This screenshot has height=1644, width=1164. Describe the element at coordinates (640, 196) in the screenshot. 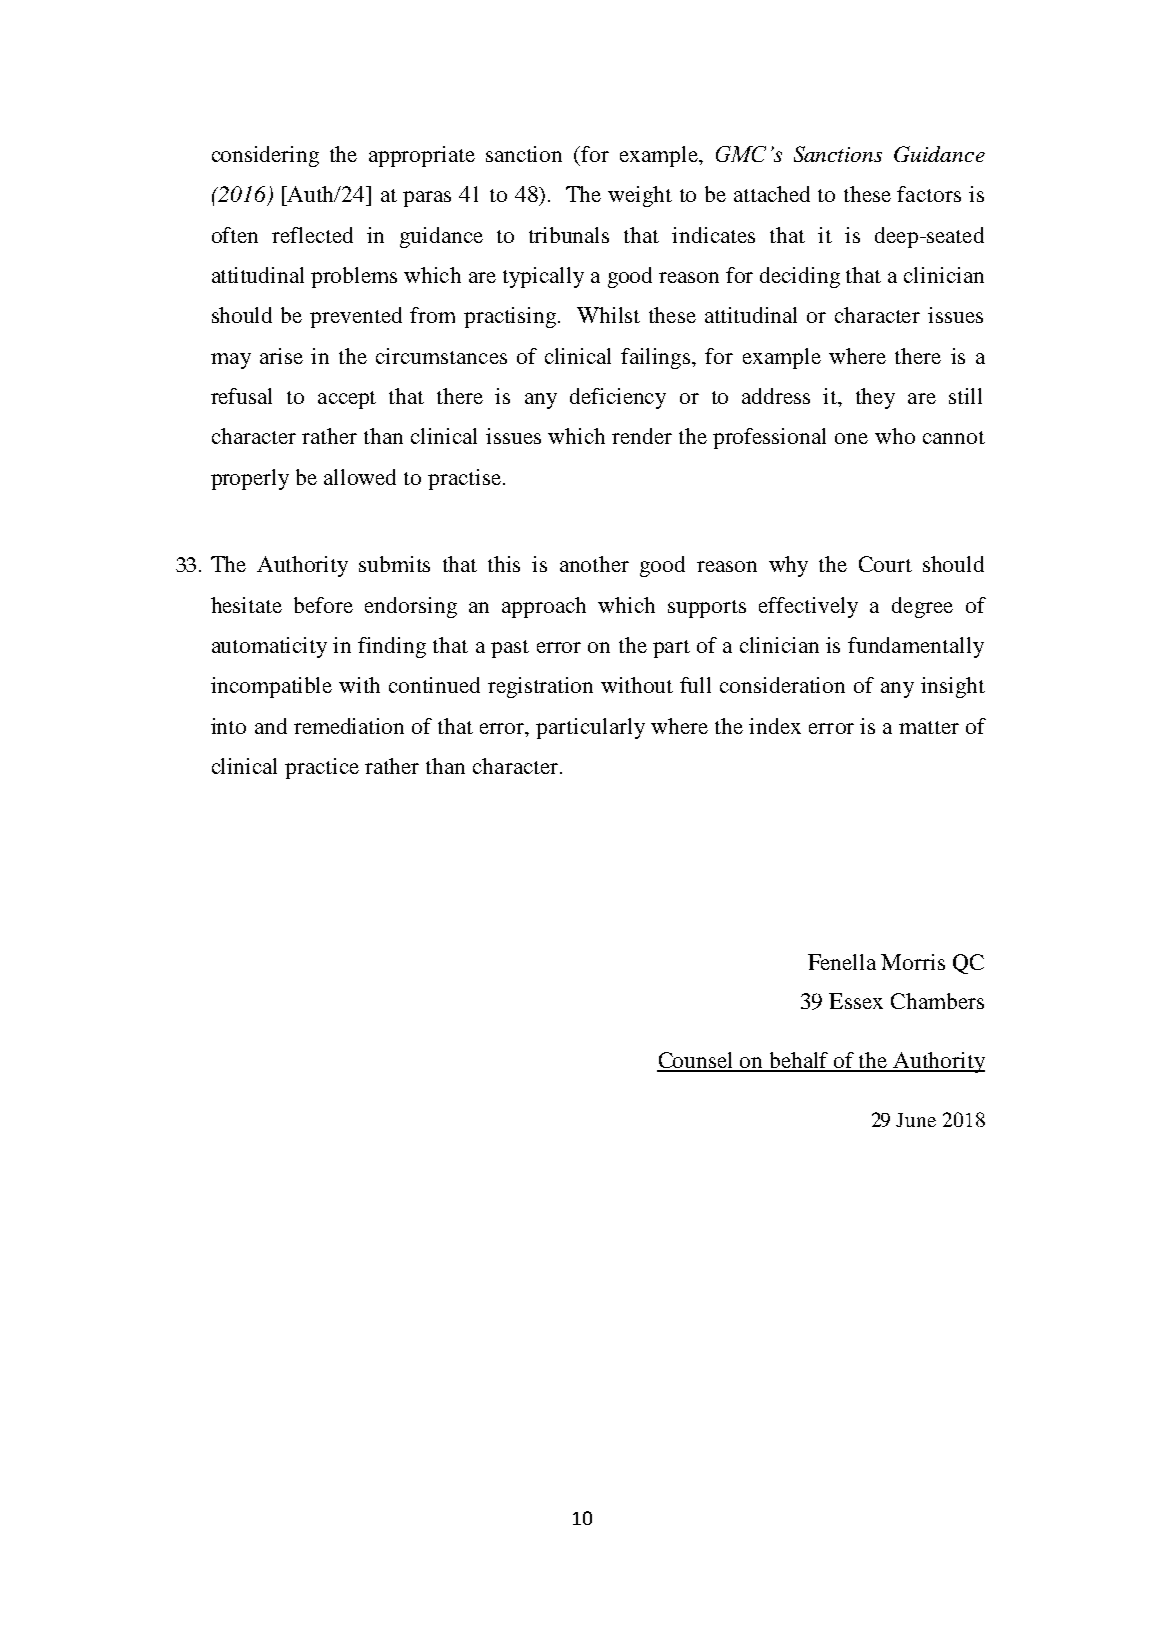

I see `weight` at that location.
